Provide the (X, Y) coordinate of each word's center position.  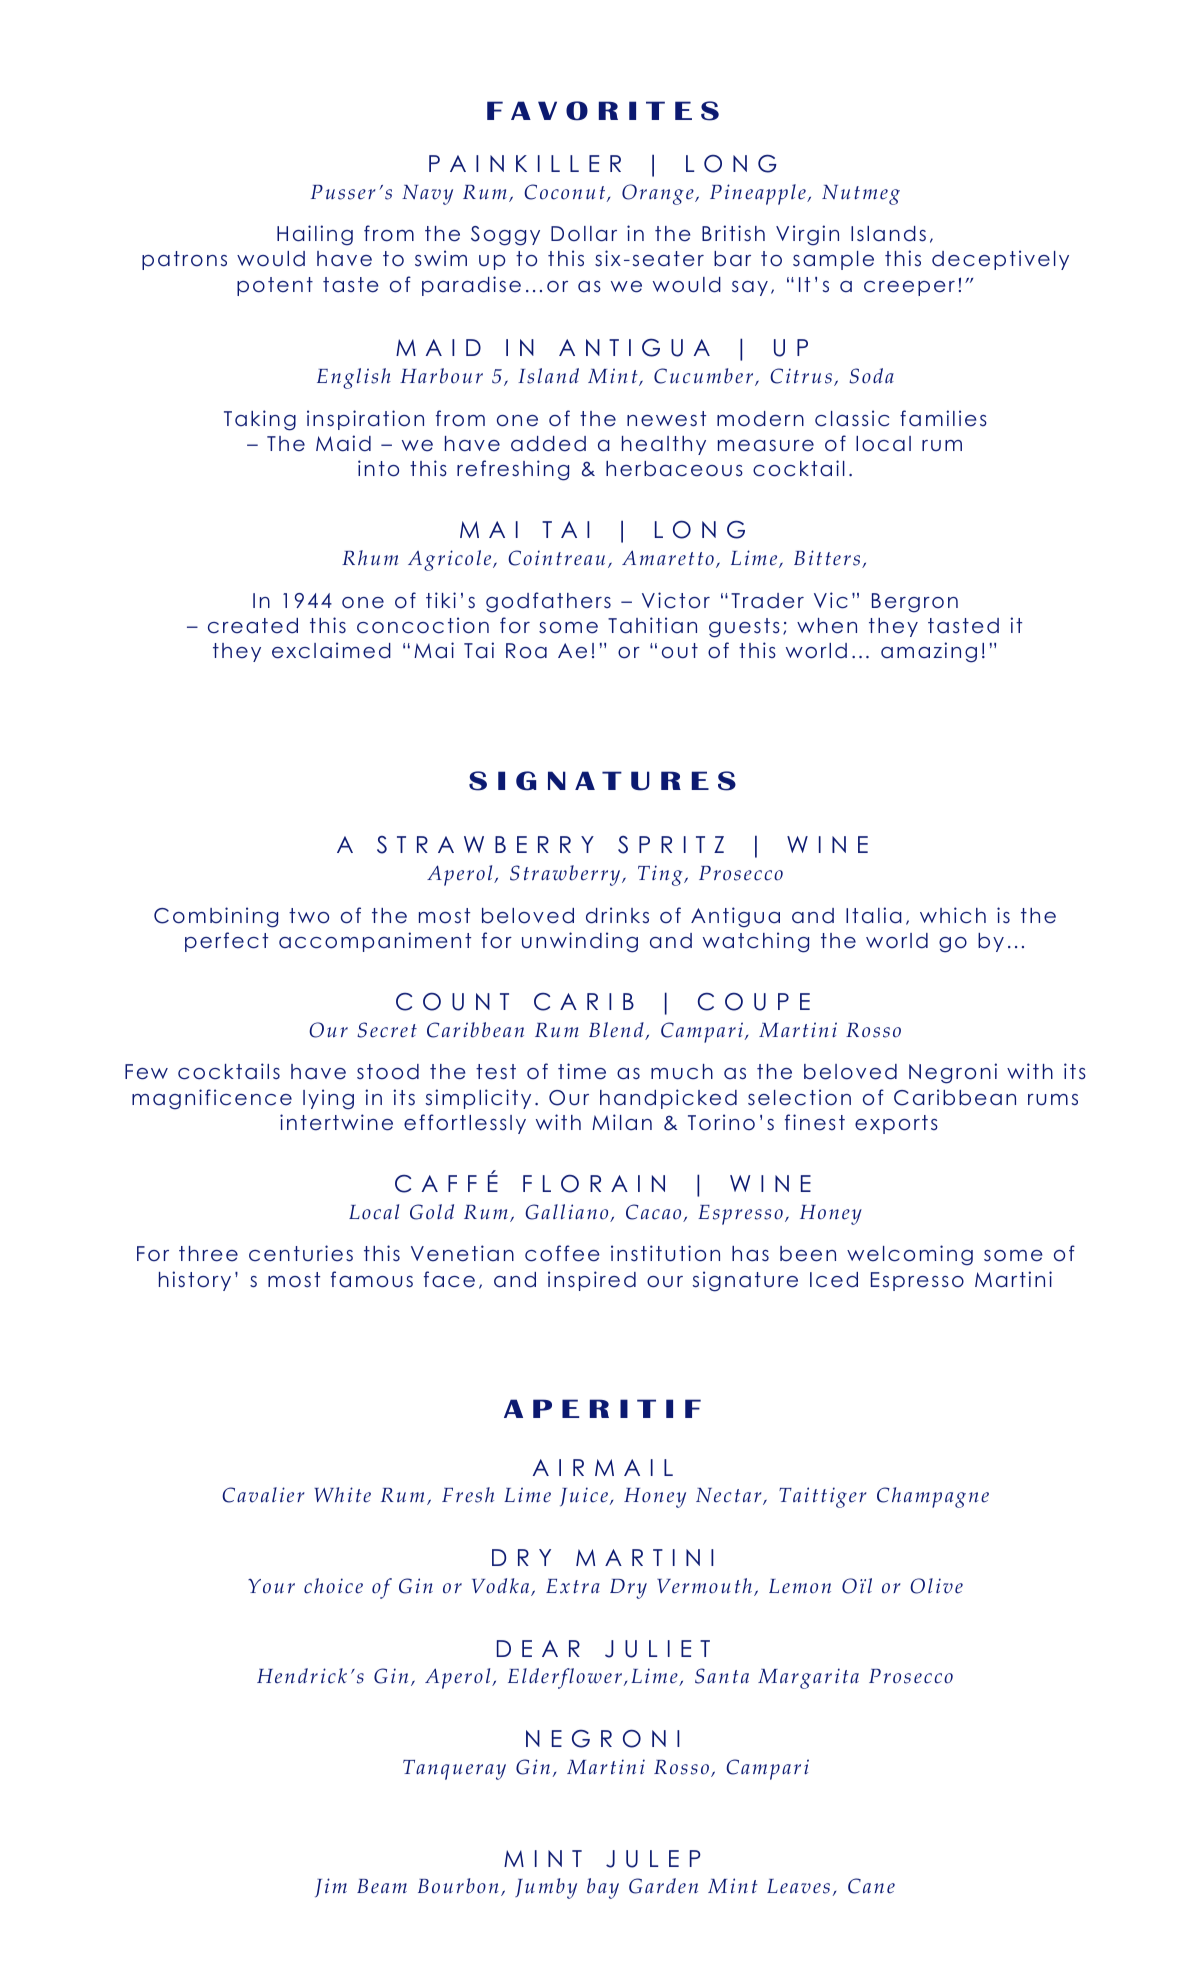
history (195, 1281)
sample (833, 260)
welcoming (910, 1255)
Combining (216, 917)
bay (603, 1888)
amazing (929, 652)
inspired (592, 1281)
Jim (331, 1888)
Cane (871, 1886)
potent (275, 286)
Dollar (584, 234)
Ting (661, 875)
